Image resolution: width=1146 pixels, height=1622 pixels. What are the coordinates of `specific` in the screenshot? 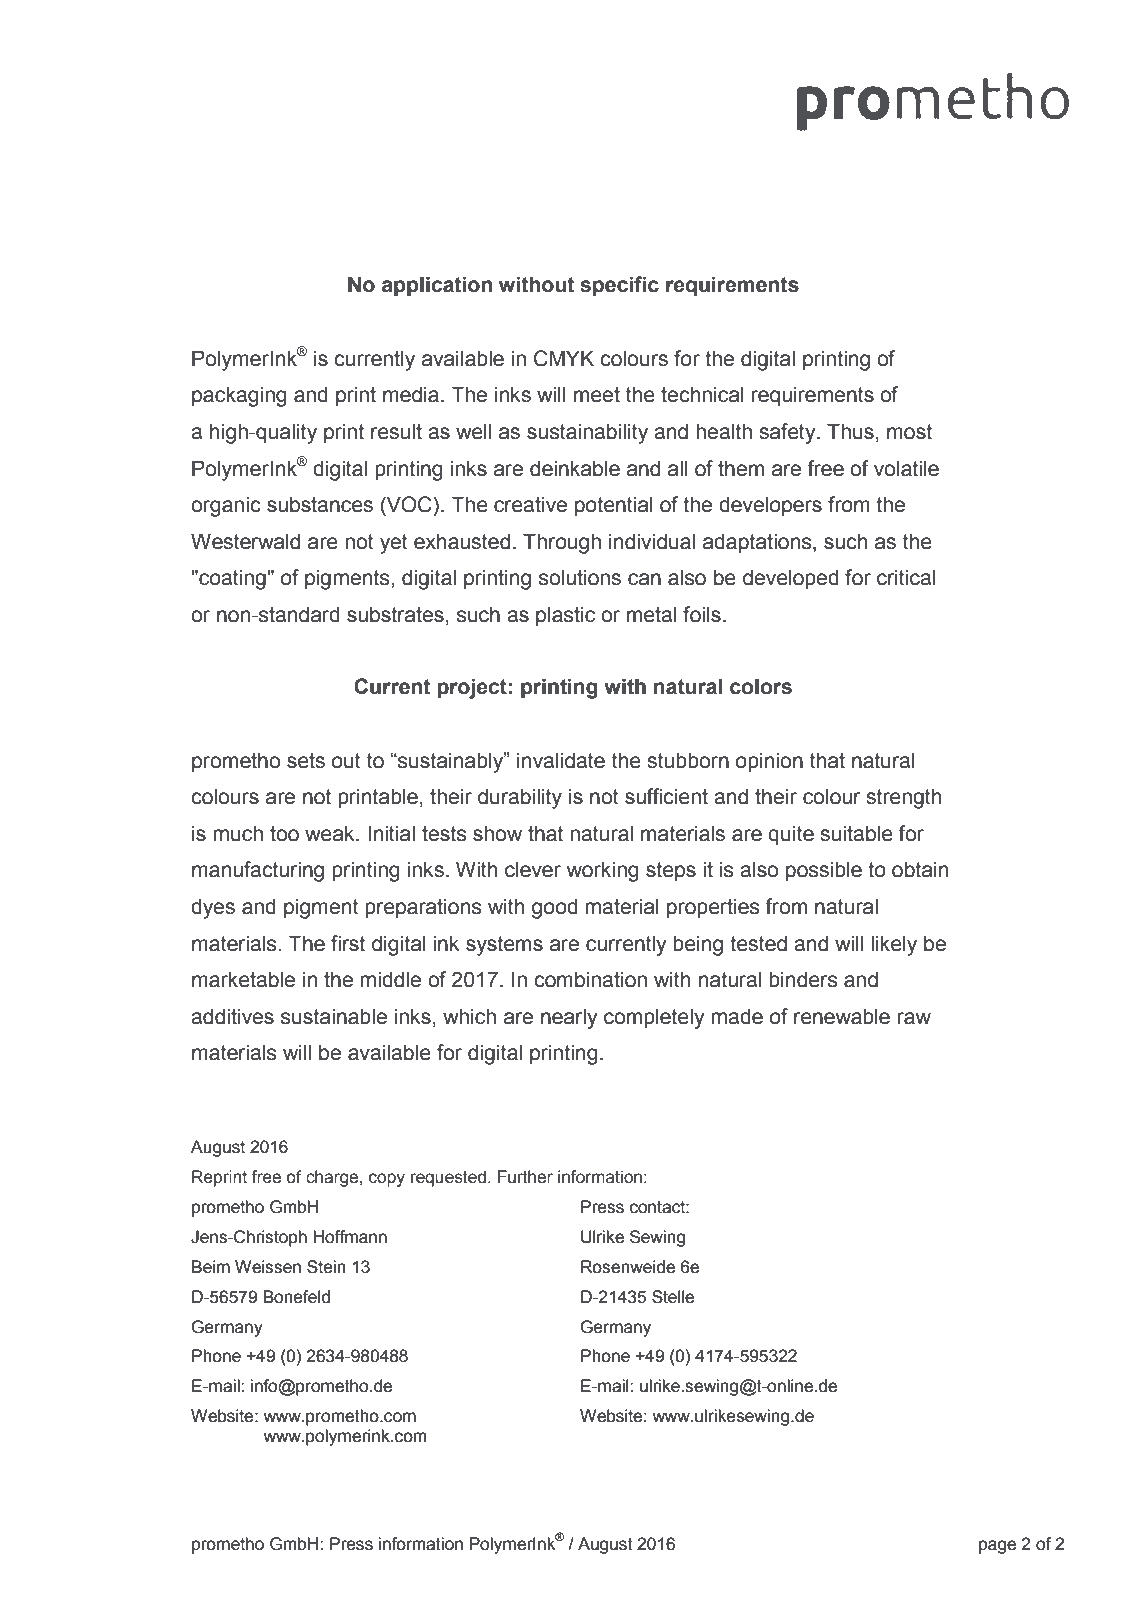 It's located at (619, 286).
